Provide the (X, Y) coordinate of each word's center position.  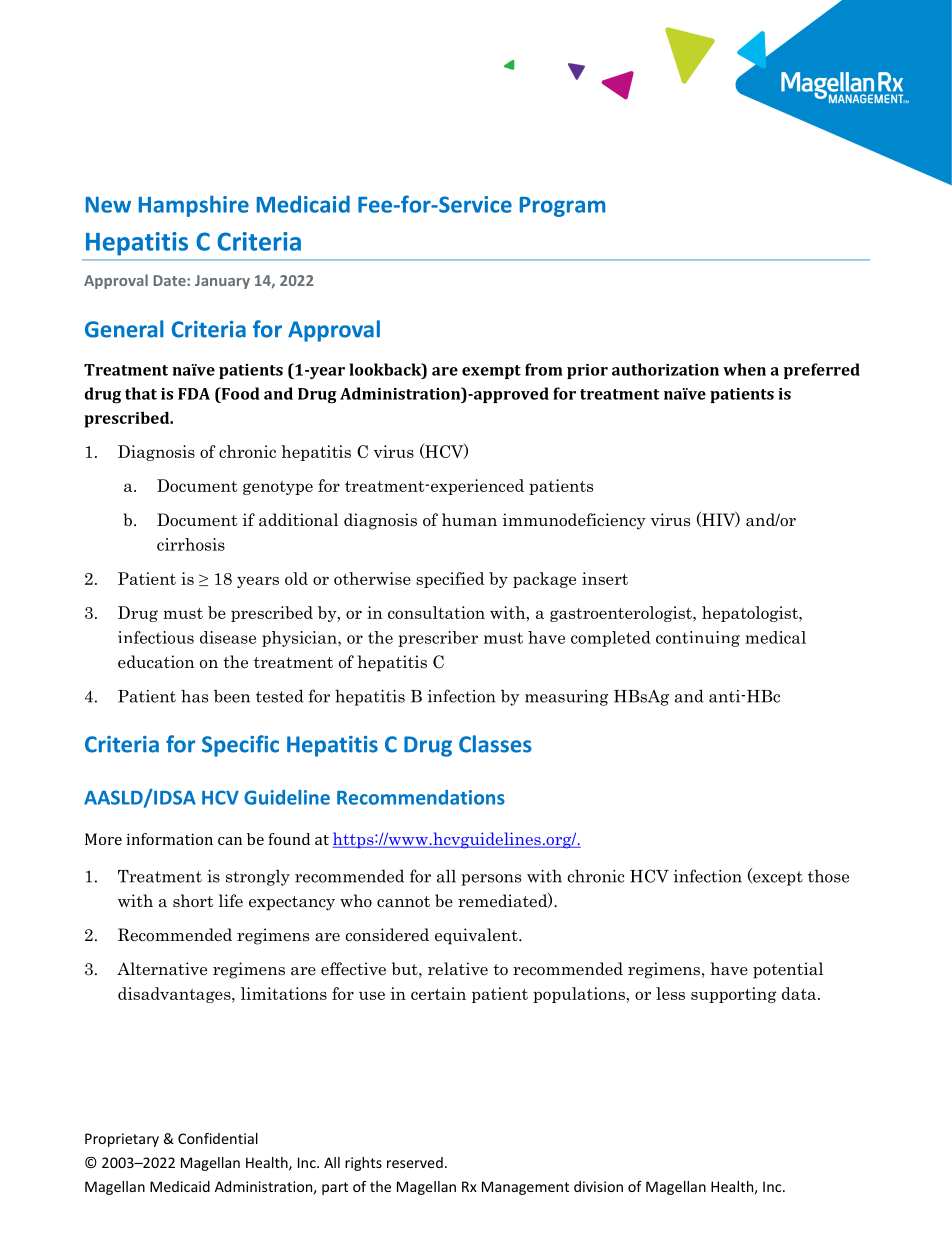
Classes (495, 744)
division (598, 1186)
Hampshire (194, 206)
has (194, 696)
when (744, 369)
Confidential (218, 1138)
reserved (415, 1162)
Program (562, 207)
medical (775, 637)
